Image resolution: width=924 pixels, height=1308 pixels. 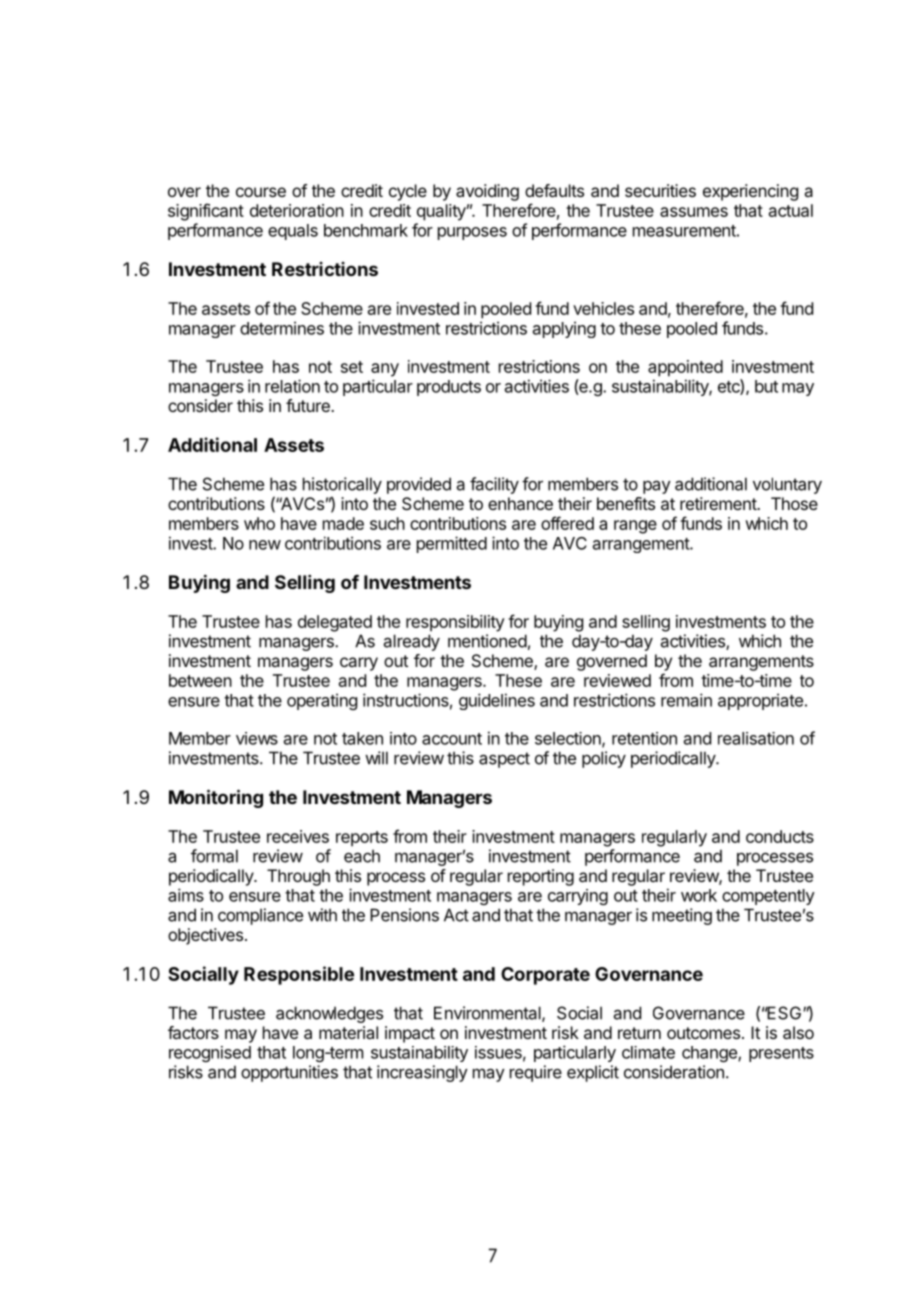 I want to click on remain, so click(x=686, y=700).
